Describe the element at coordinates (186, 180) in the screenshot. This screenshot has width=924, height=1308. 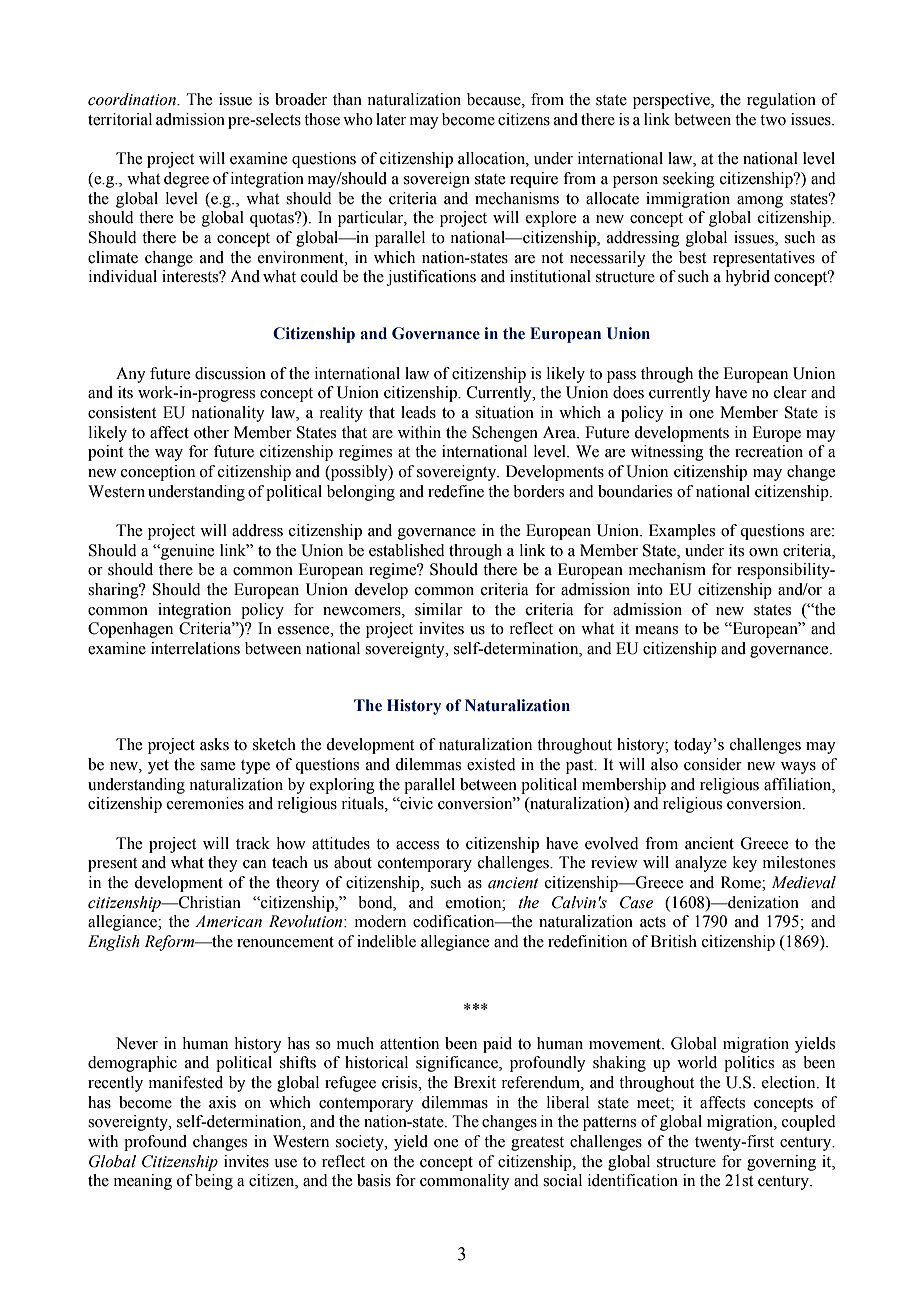
I see `degree` at that location.
